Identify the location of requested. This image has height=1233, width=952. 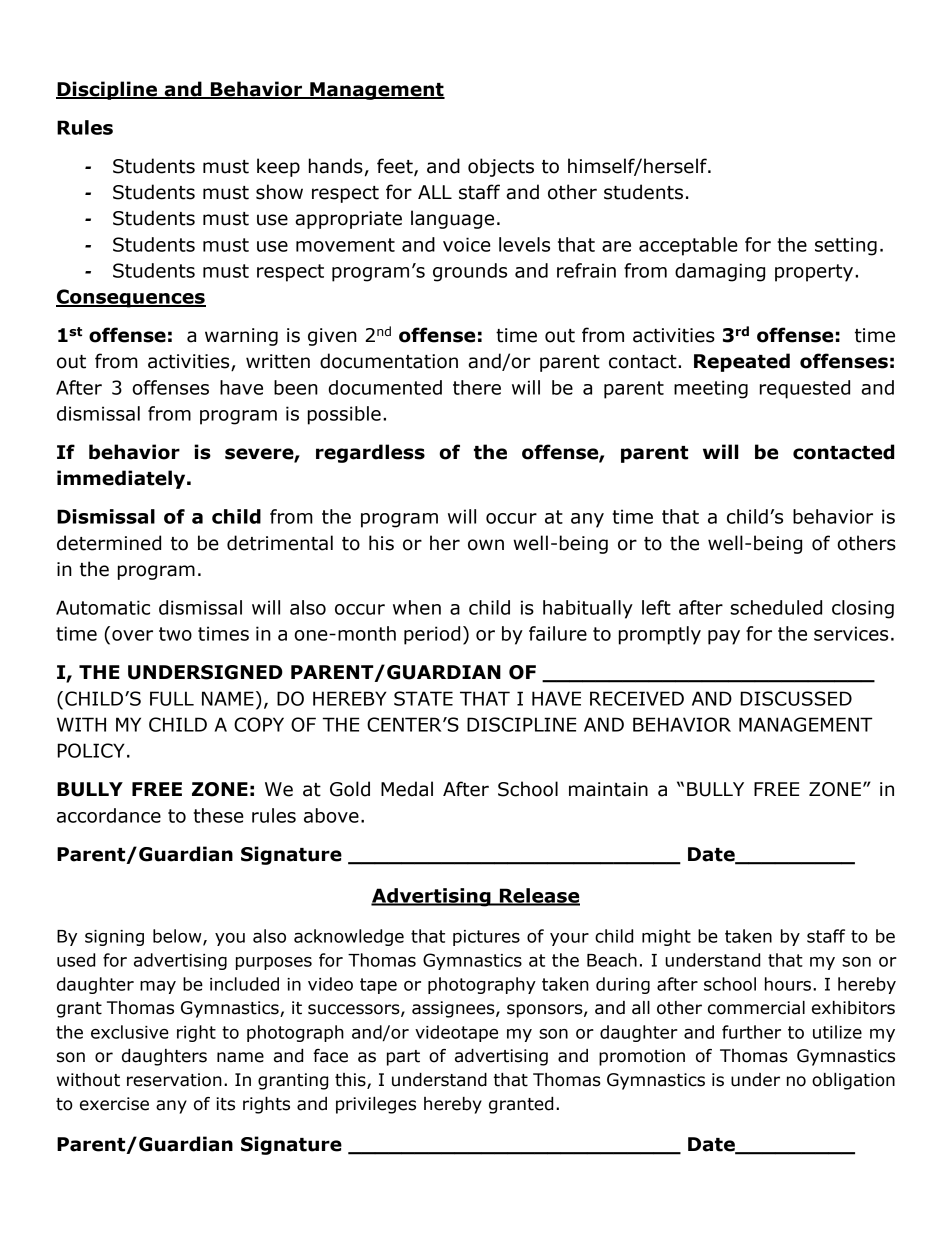
(805, 389).
